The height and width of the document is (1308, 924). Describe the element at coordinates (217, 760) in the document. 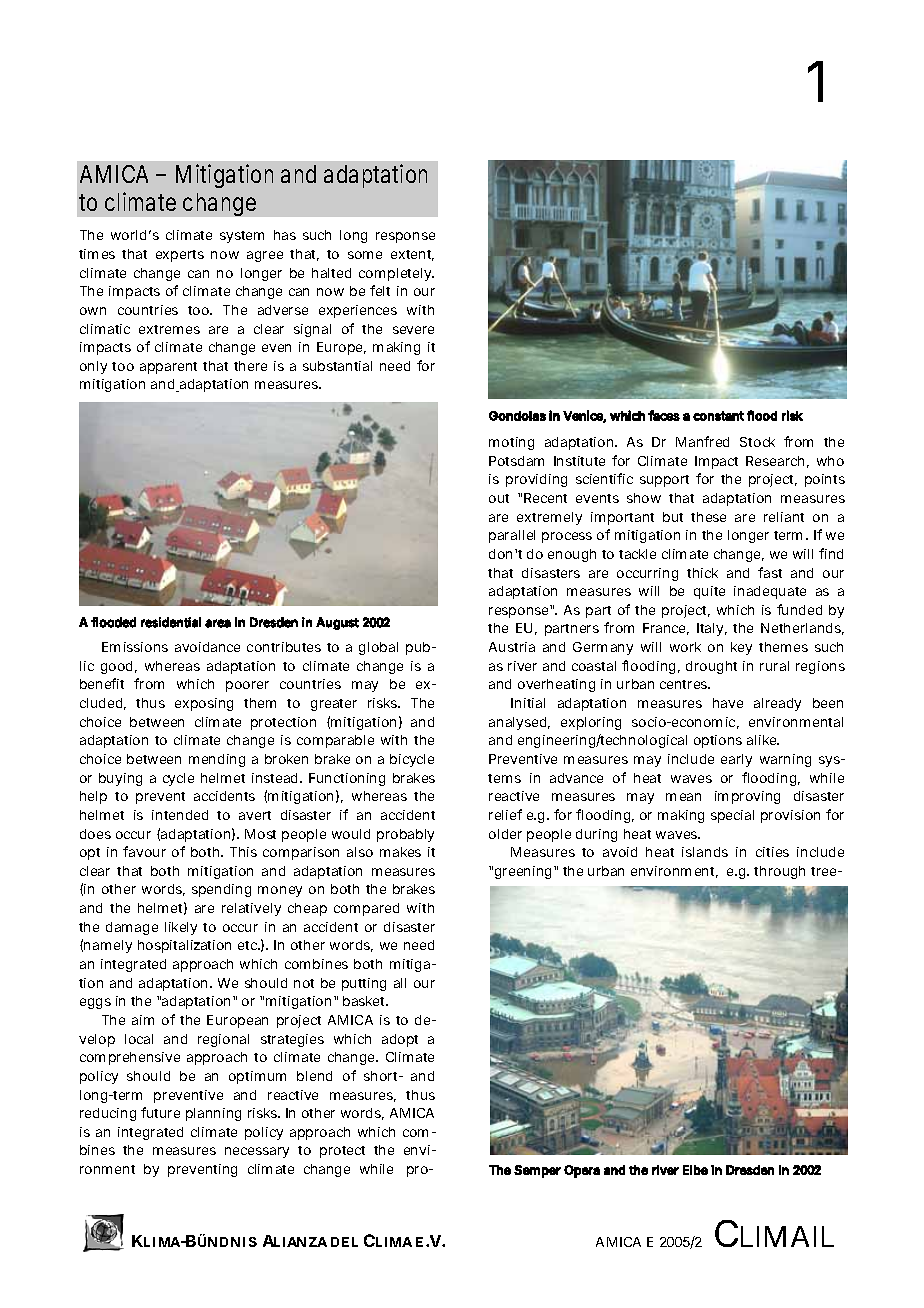

I see `mending` at that location.
